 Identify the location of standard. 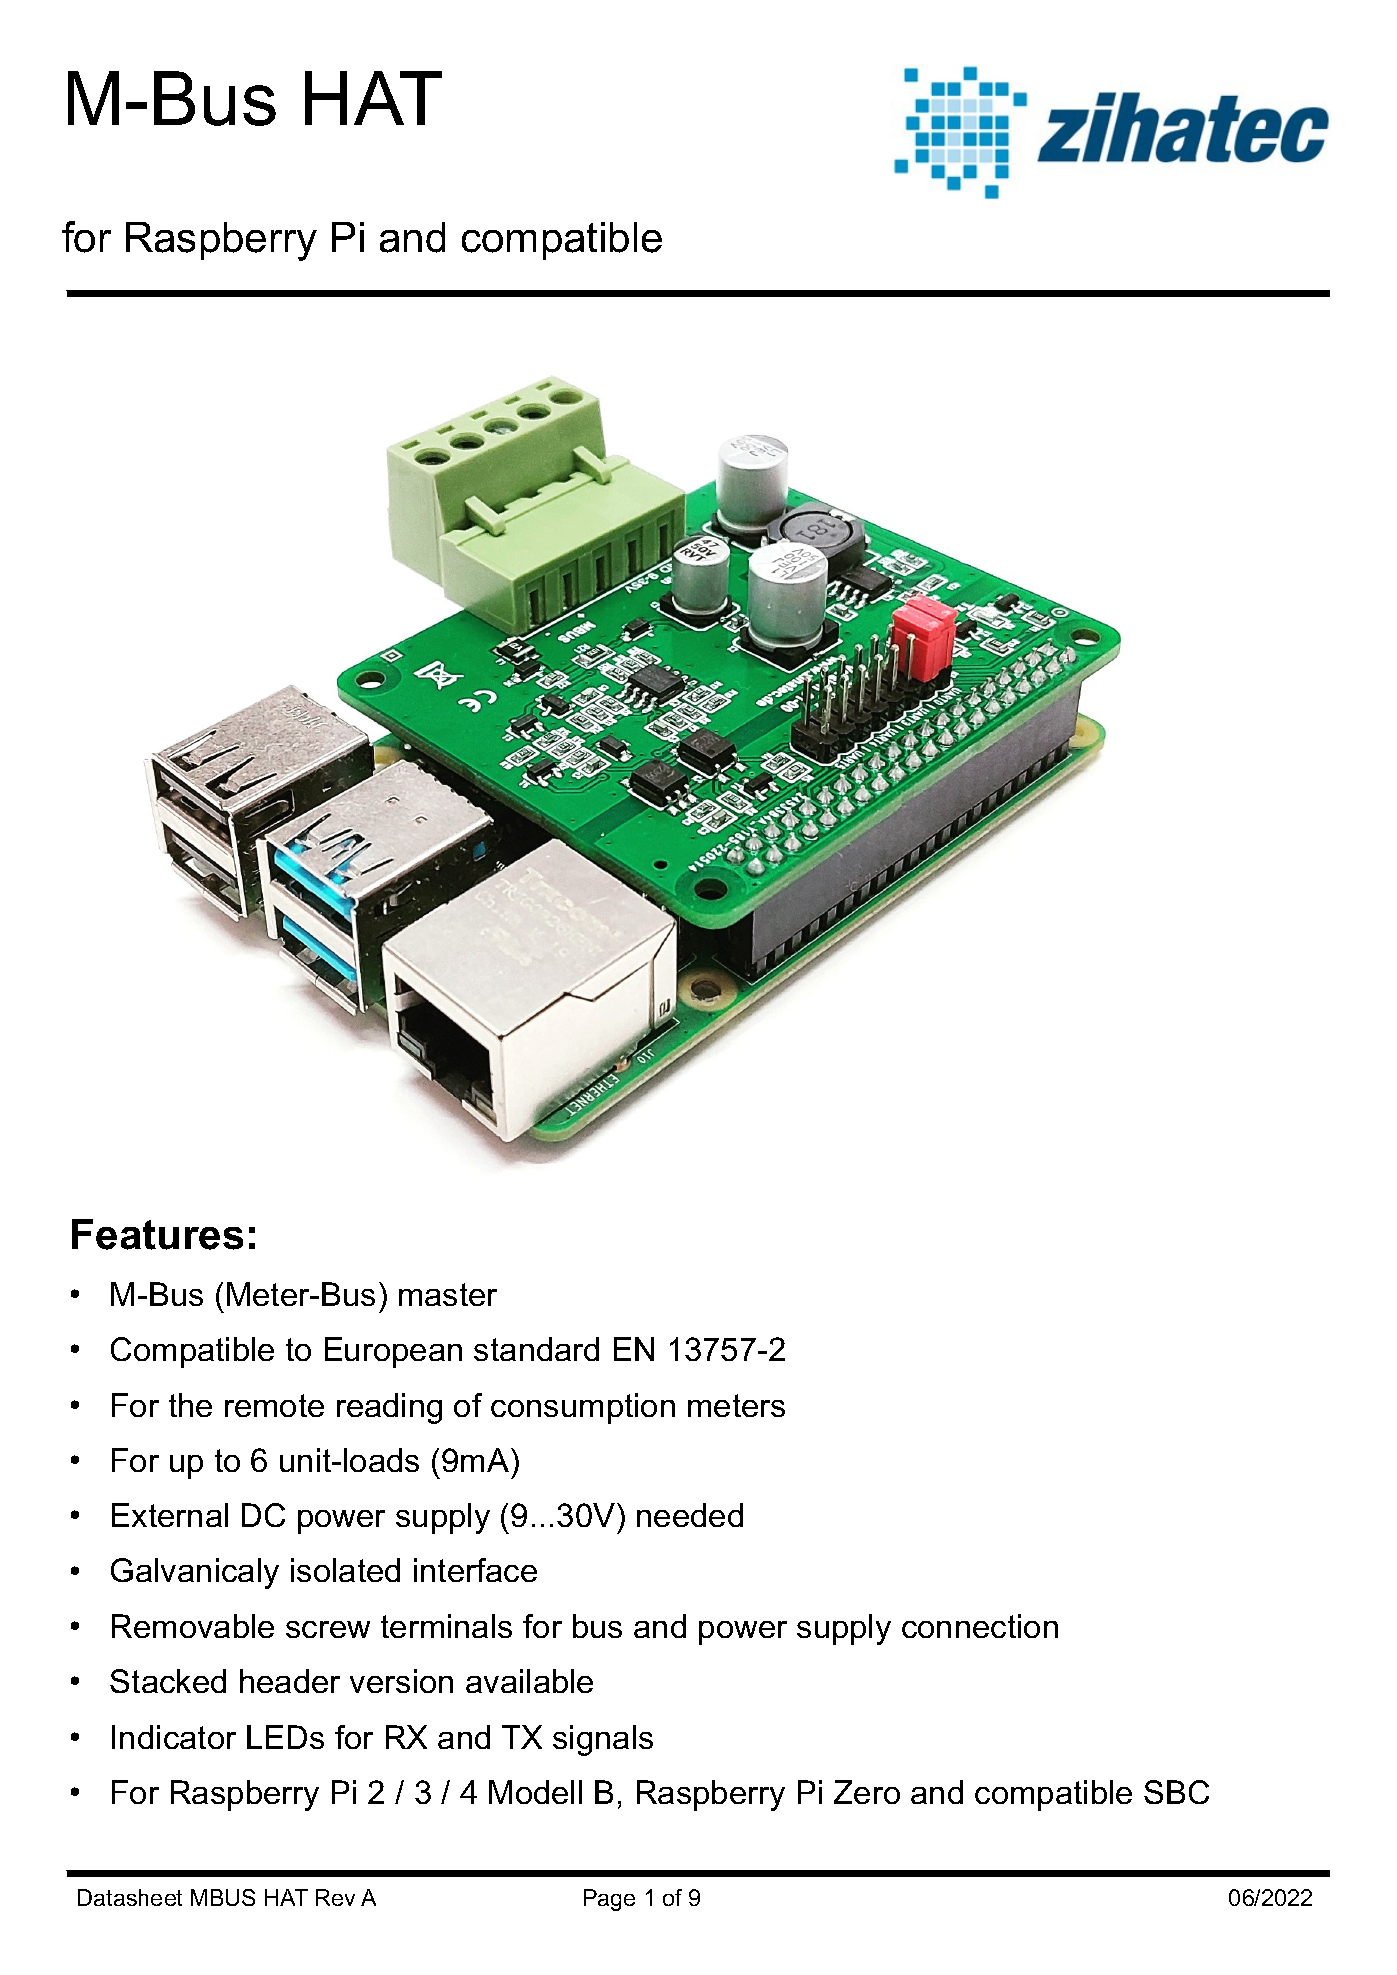
(536, 1349).
